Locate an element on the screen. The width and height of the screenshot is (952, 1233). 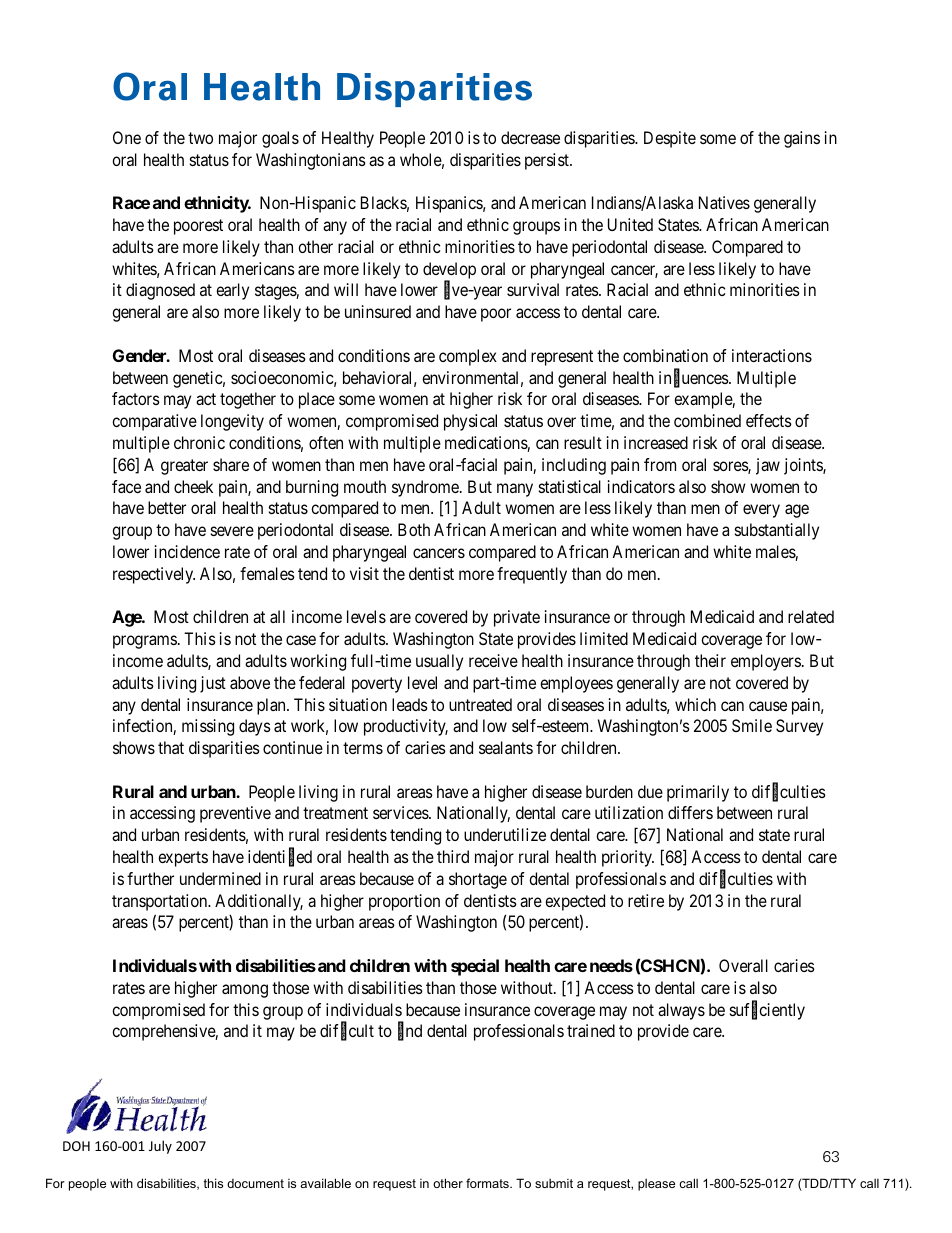
their is located at coordinates (710, 660).
